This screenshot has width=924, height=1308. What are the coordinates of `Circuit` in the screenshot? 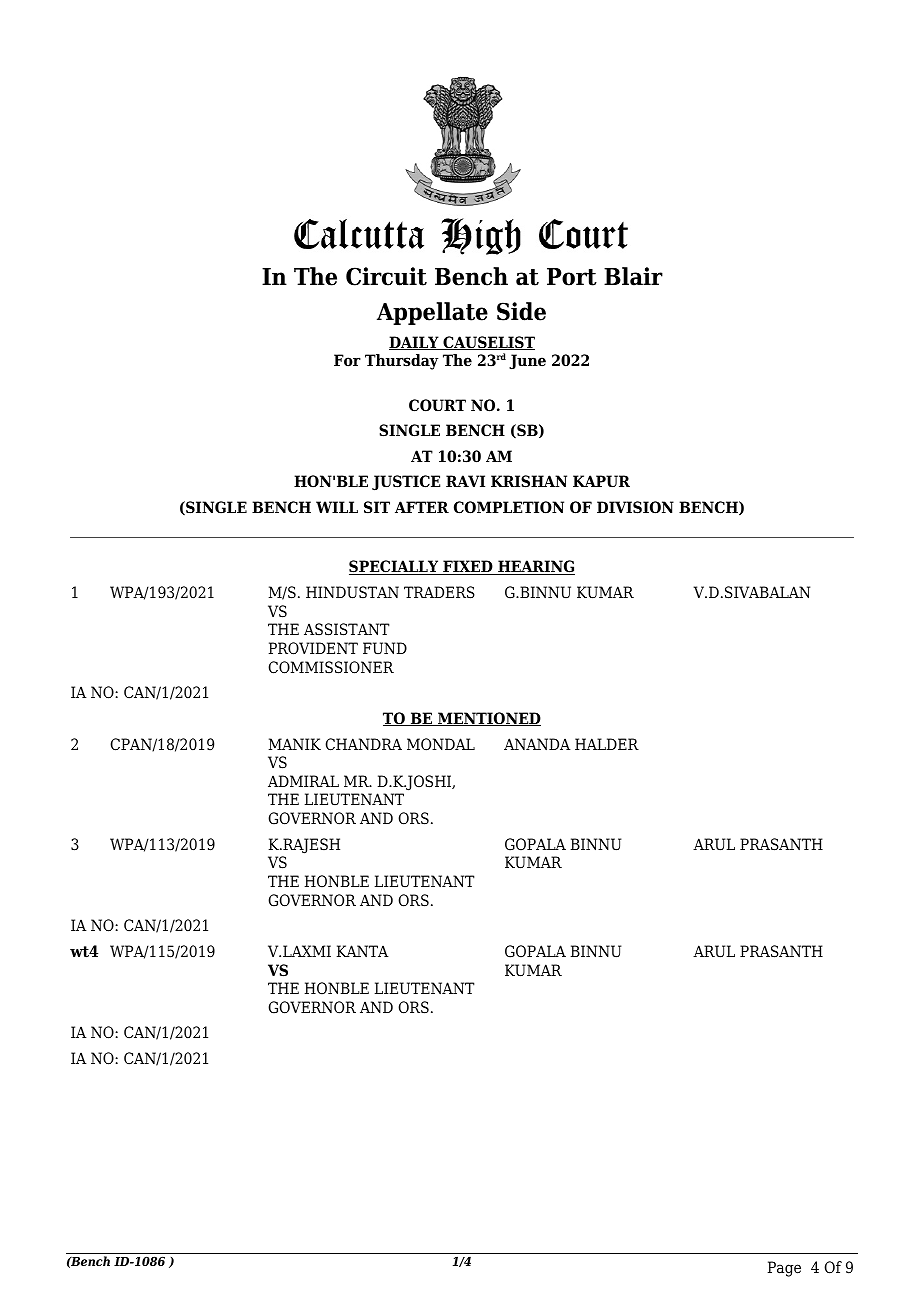 It's located at (386, 276).
